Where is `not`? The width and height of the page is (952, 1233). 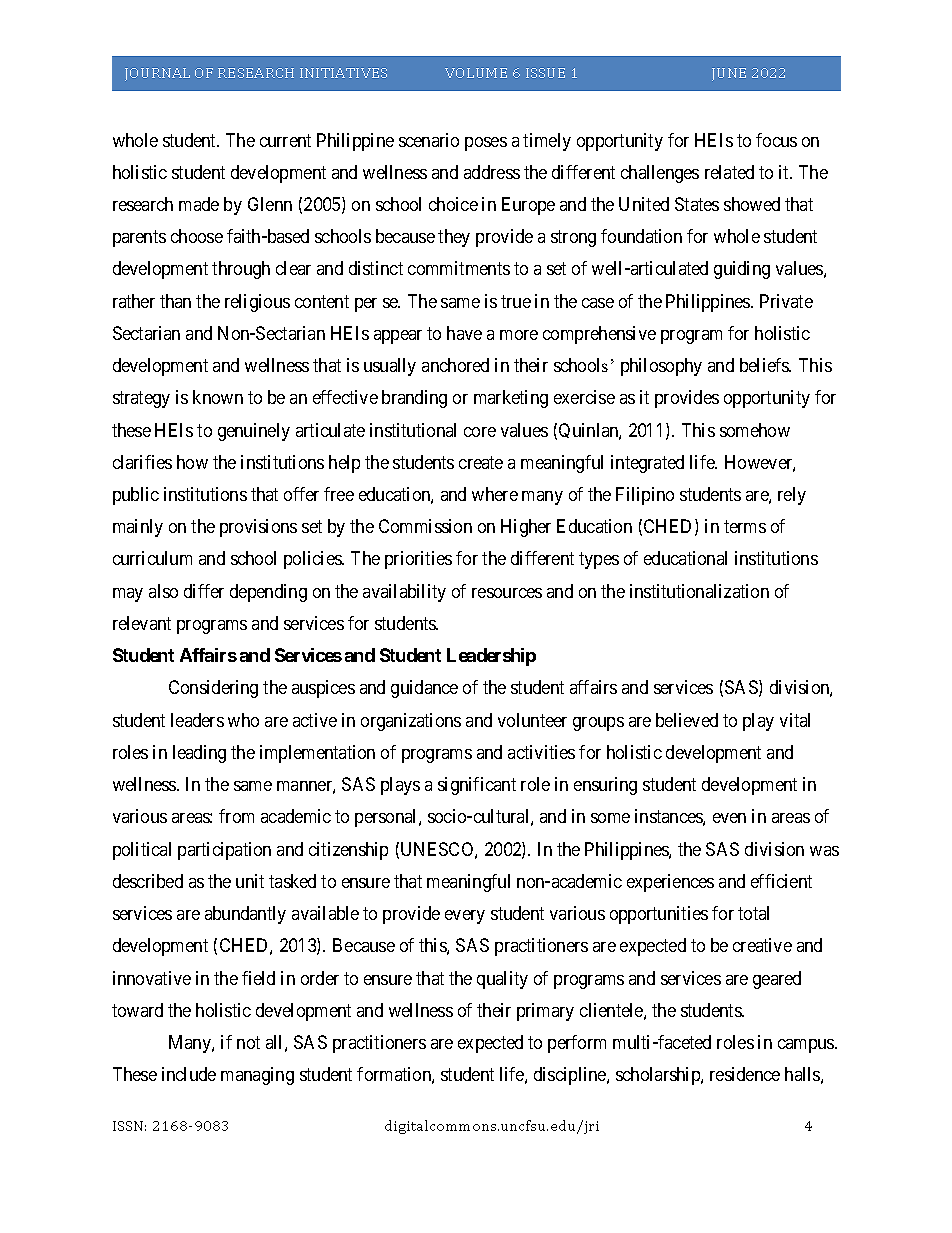 not is located at coordinates (248, 1042).
